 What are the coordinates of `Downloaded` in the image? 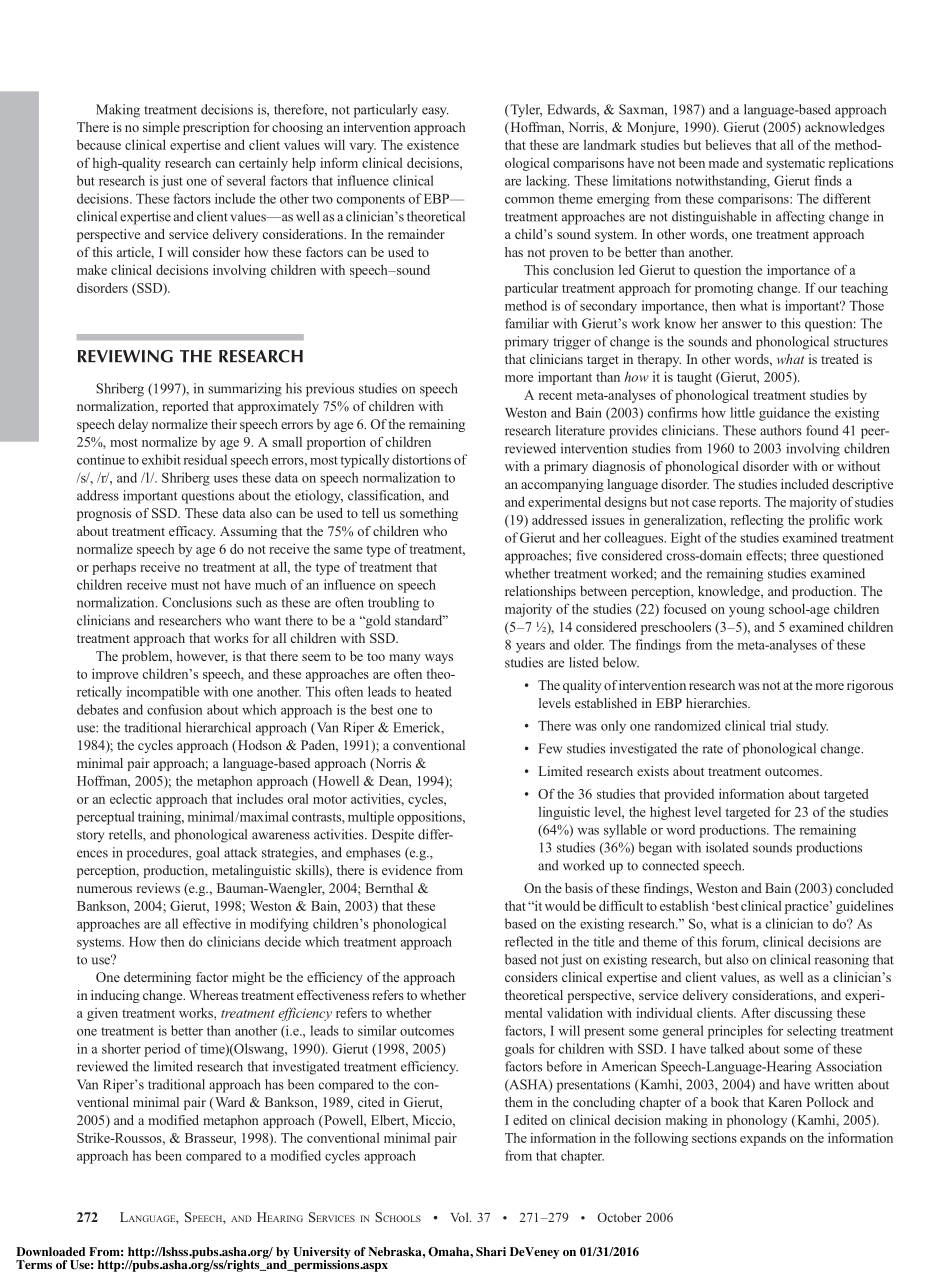 It's located at (50, 1251).
